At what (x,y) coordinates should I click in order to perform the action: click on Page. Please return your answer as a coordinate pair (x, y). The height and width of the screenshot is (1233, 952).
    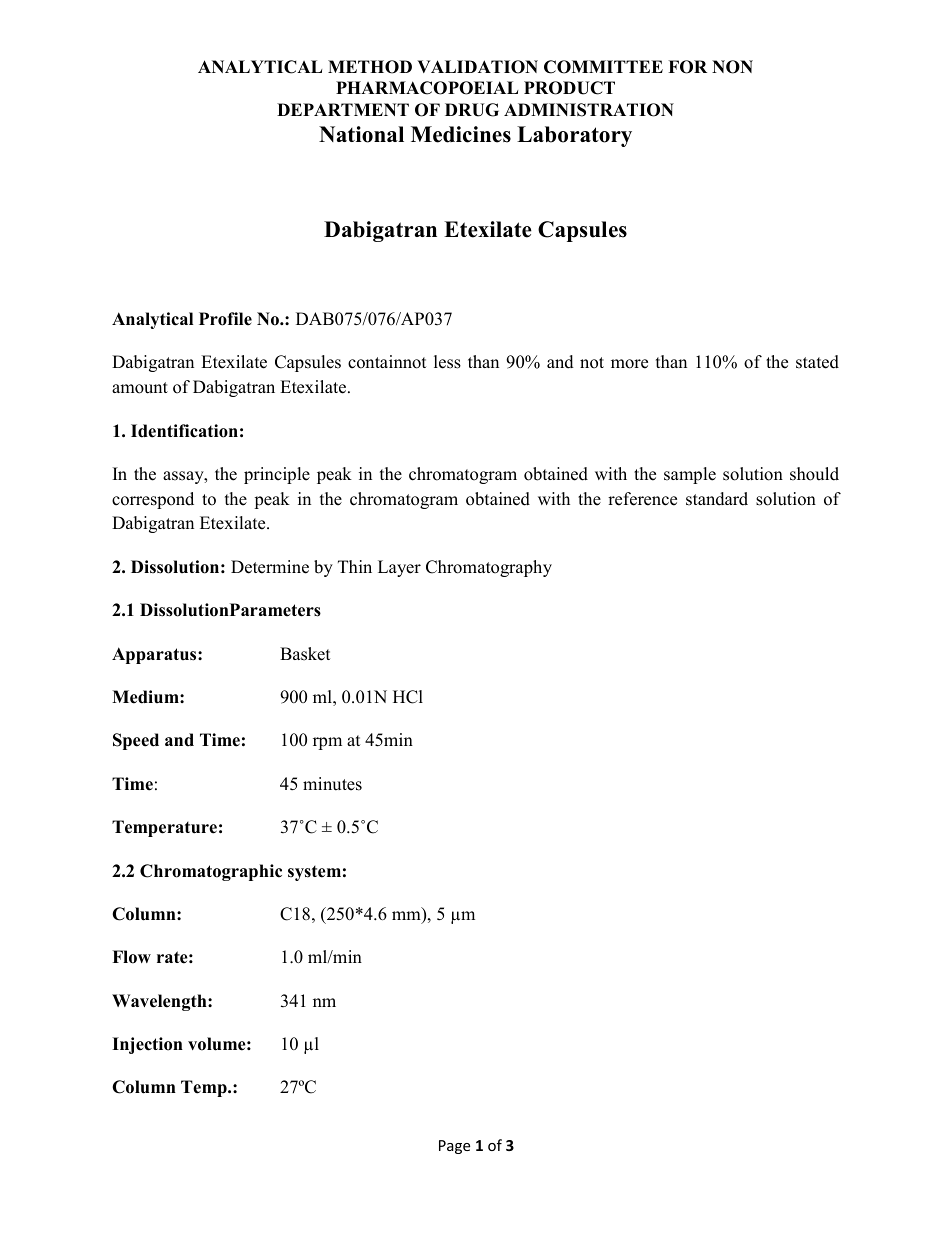
    Looking at the image, I should click on (454, 1147).
